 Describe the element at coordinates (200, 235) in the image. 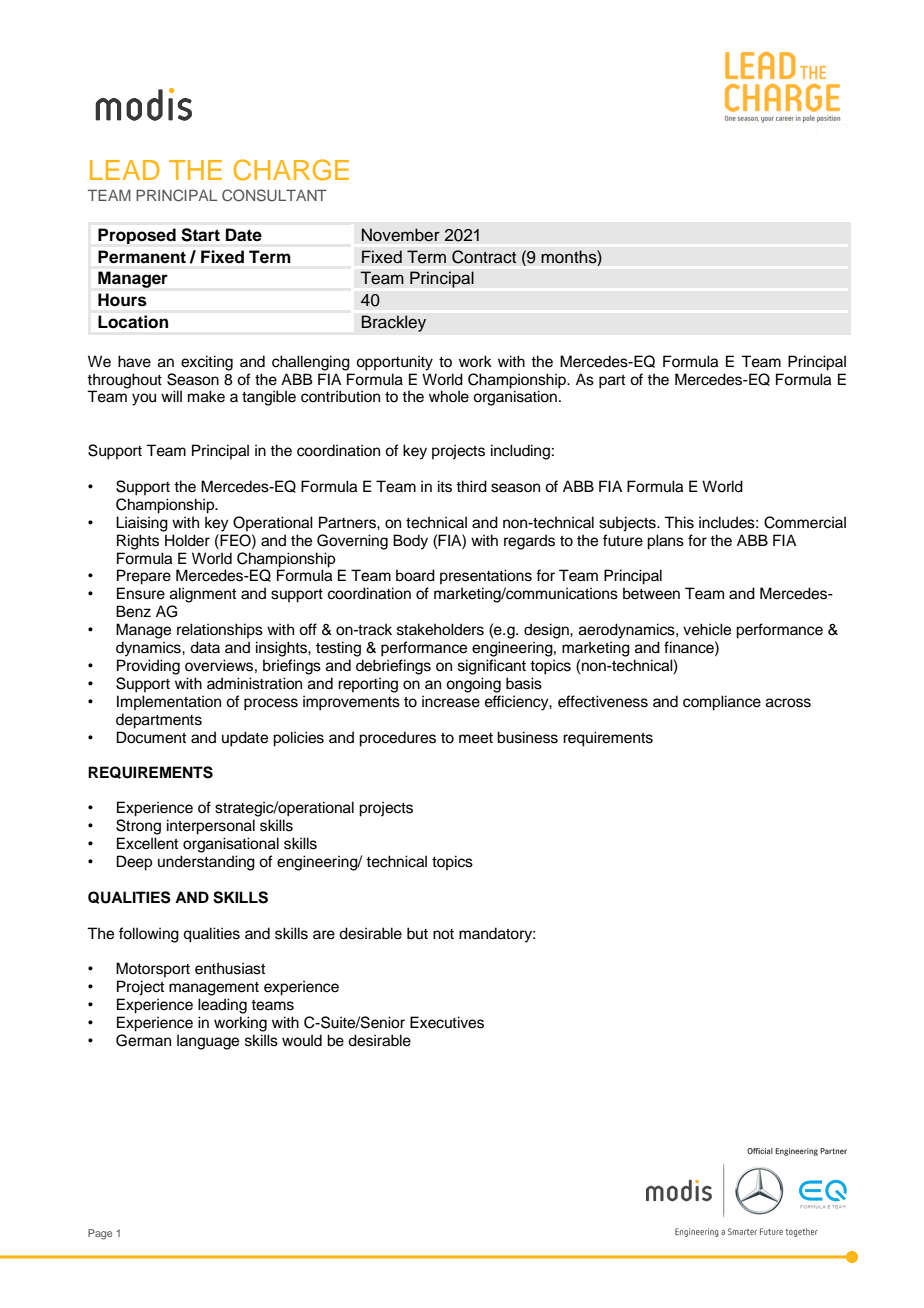

I see `Start` at that location.
